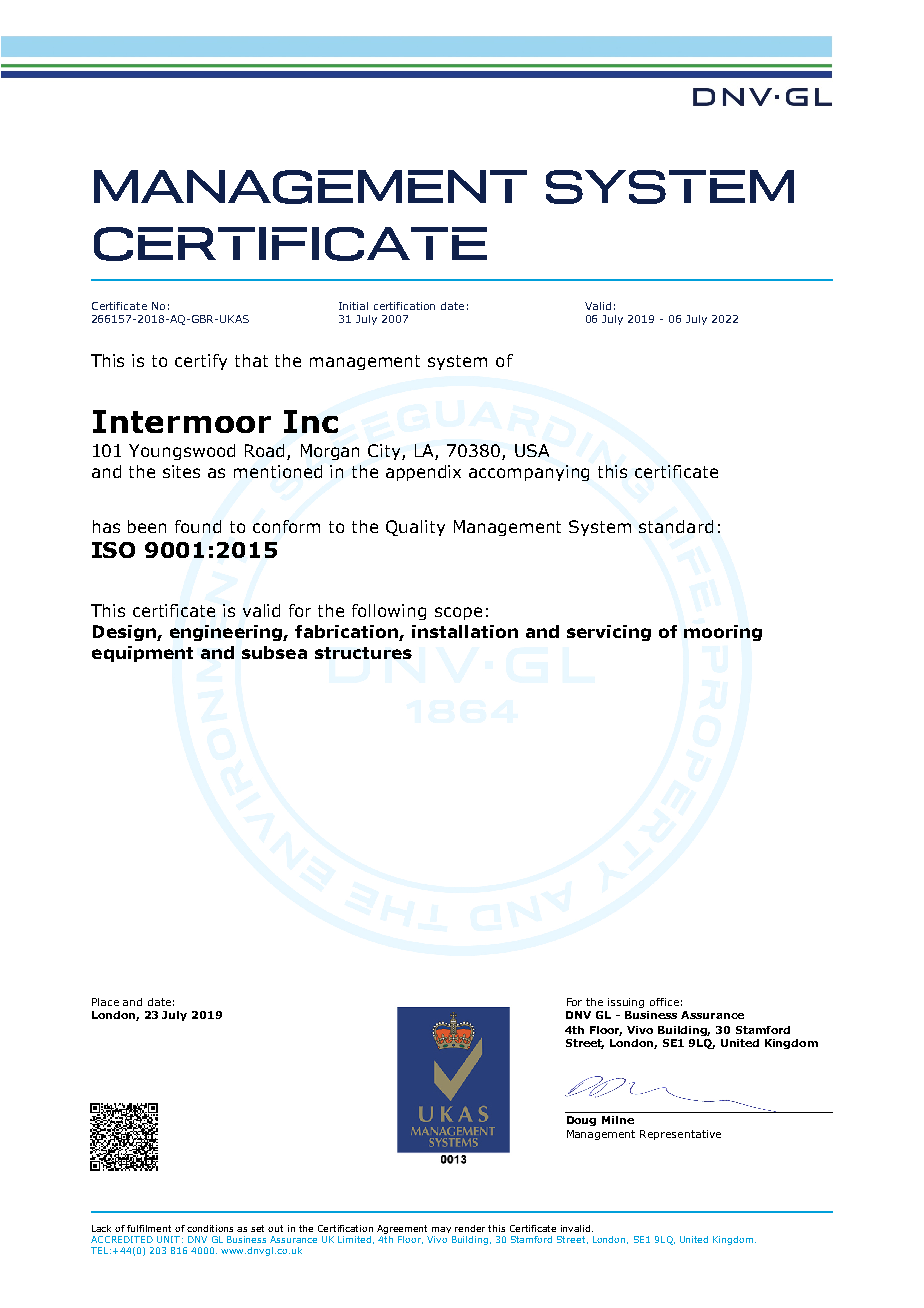  Describe the element at coordinates (353, 306) in the screenshot. I see `Initial` at that location.
